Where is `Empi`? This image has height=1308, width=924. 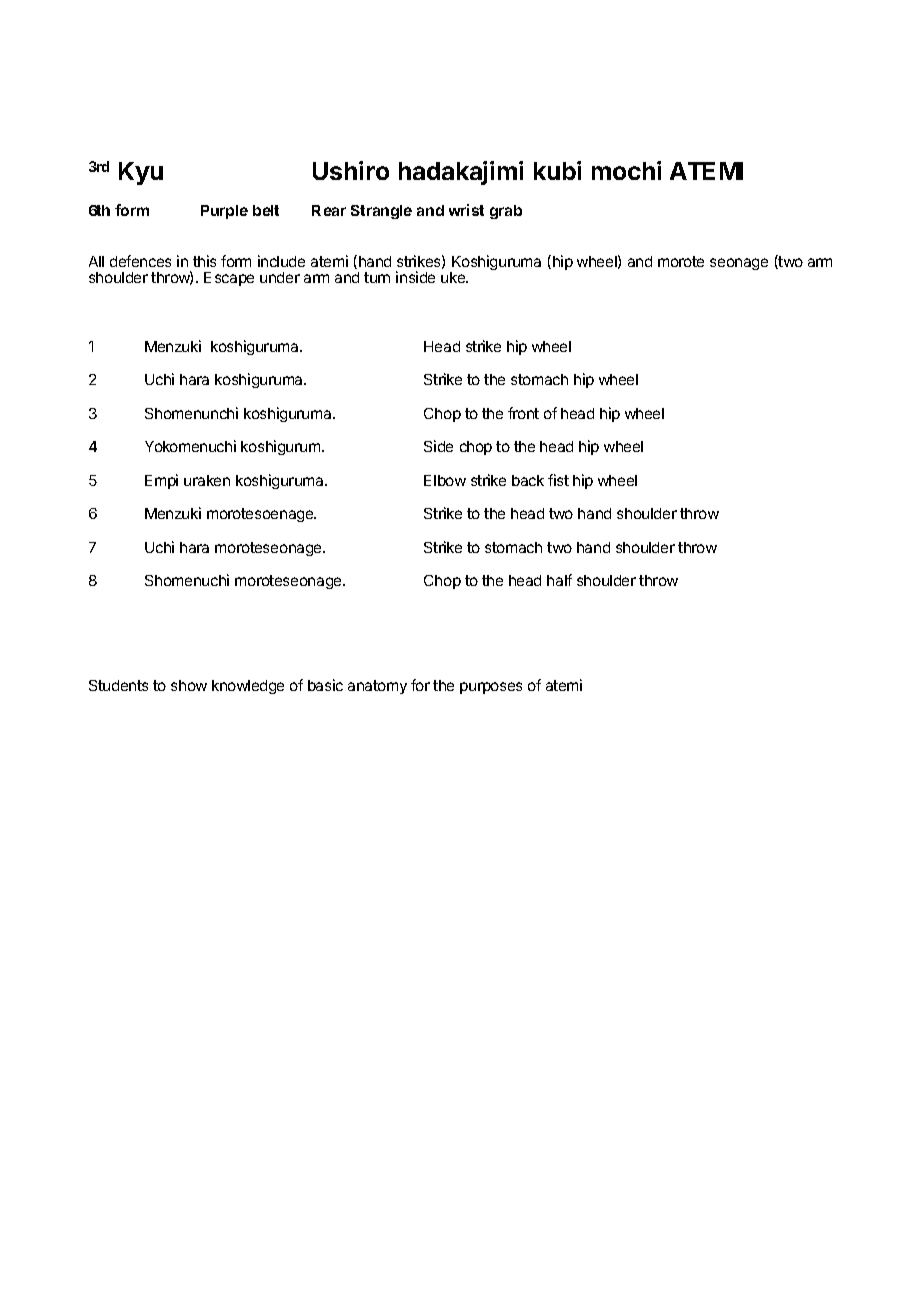 Empi is located at coordinates (161, 481).
